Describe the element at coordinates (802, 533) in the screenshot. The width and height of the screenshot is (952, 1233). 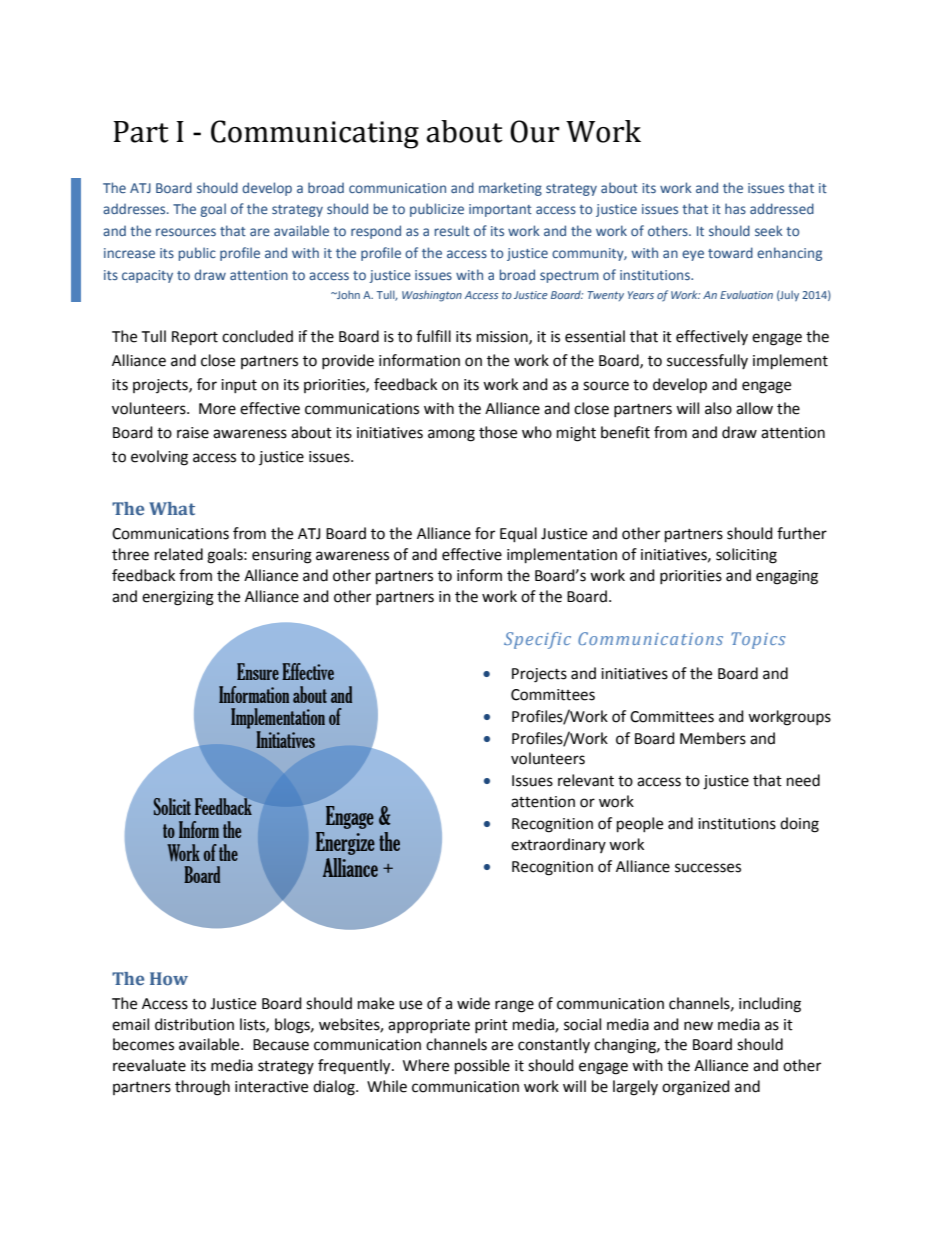
I see `further` at that location.
